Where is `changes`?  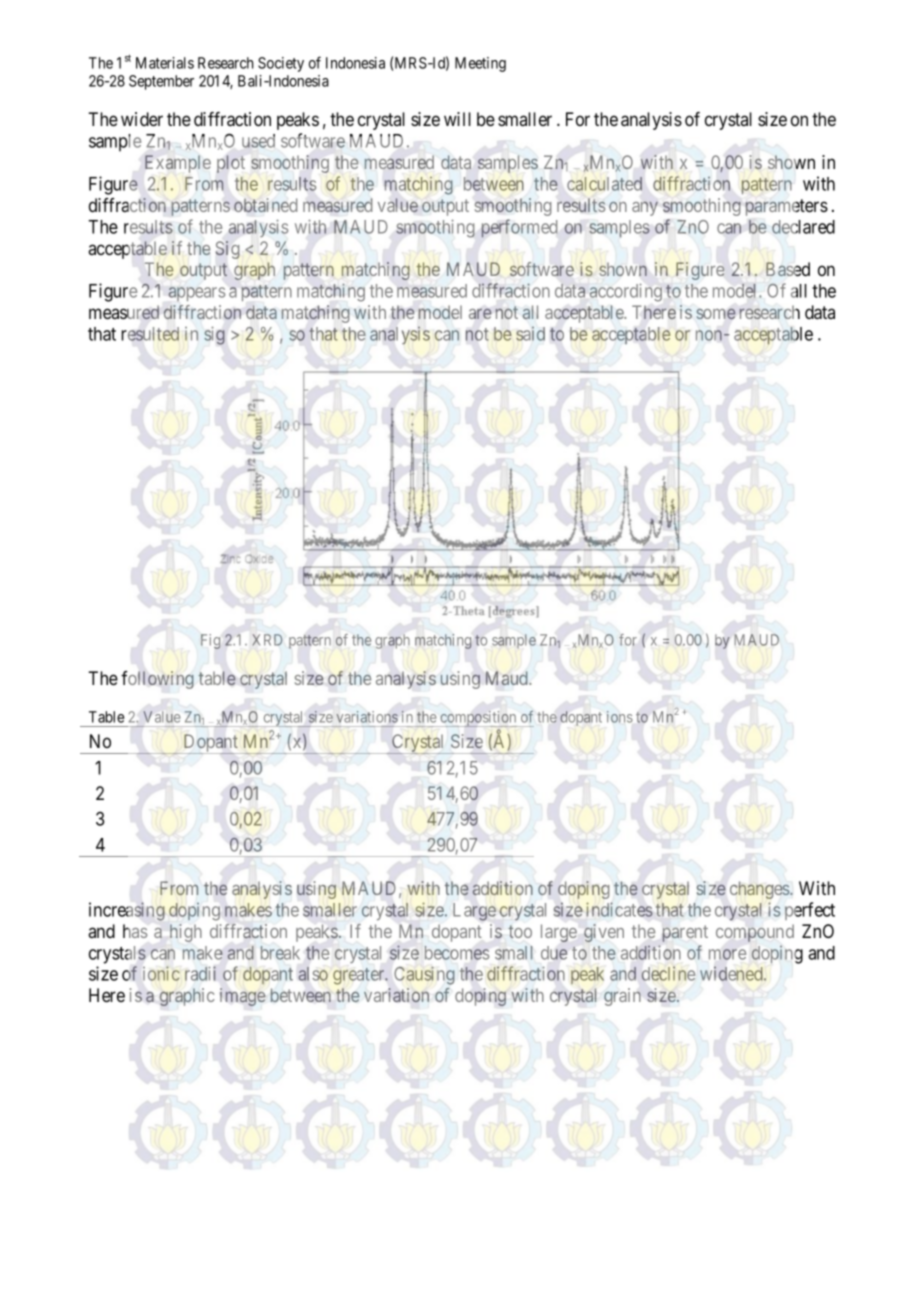
changes is located at coordinates (760, 890).
